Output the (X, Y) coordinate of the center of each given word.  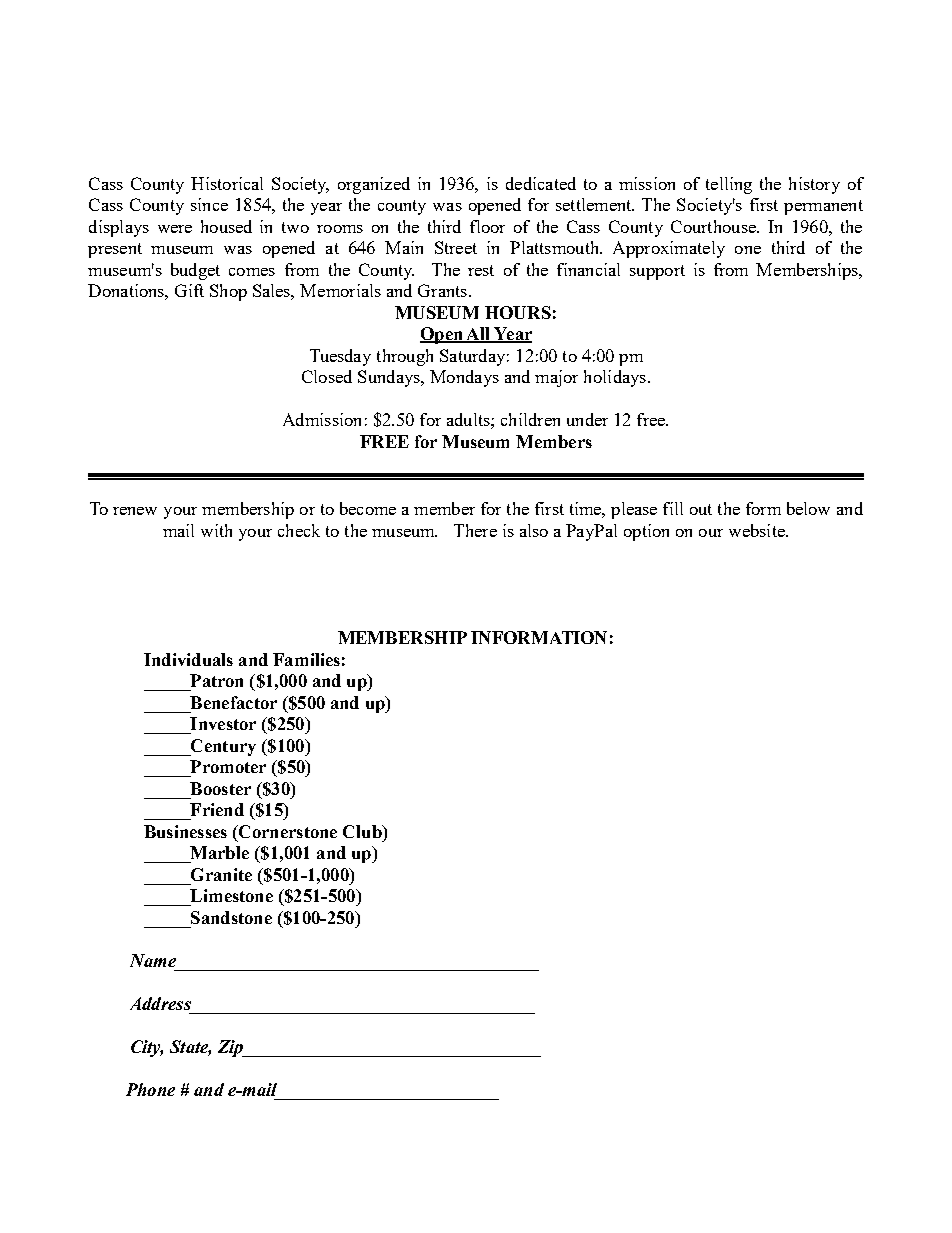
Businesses (185, 831)
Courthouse (714, 226)
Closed (327, 376)
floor (487, 226)
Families (306, 659)
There (475, 530)
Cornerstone (287, 831)
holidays (615, 378)
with (216, 530)
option (646, 532)
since (209, 204)
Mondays (464, 378)
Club (363, 831)
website (758, 530)
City (147, 1048)
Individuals (188, 659)
